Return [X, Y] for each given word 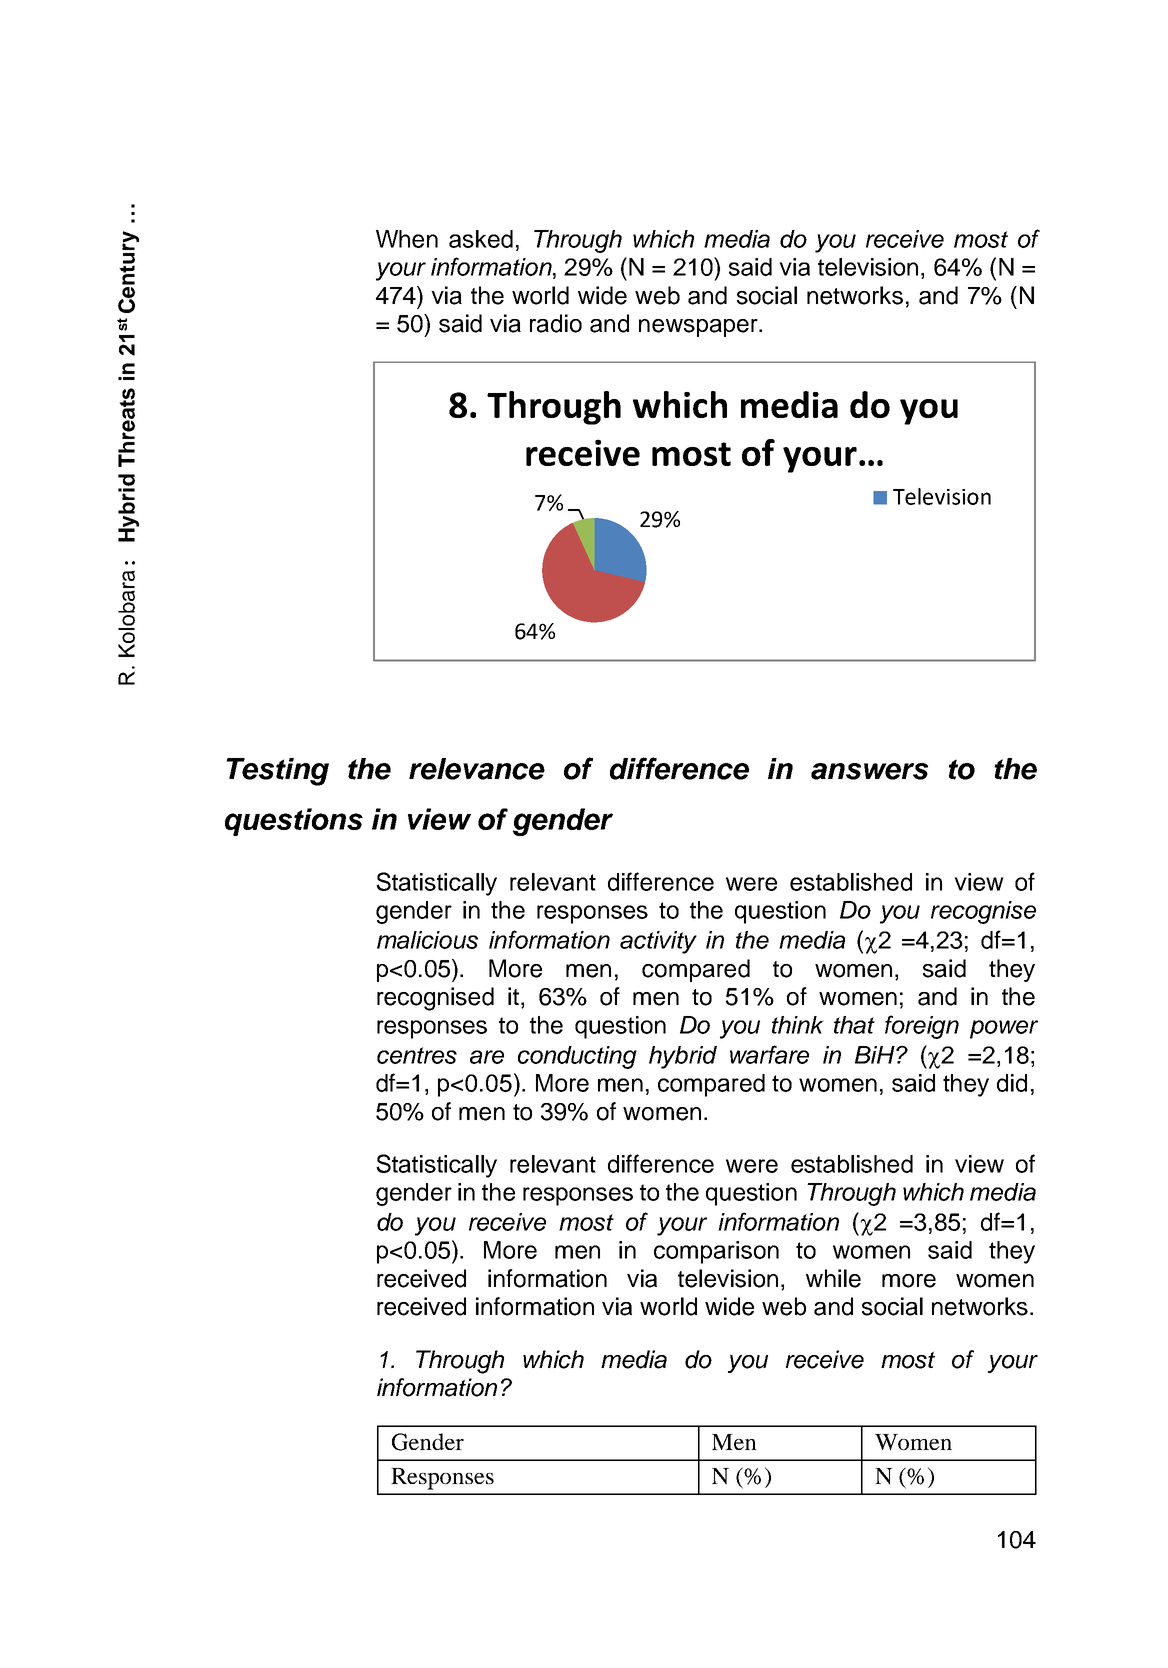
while [833, 1278]
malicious [427, 940]
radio [556, 323]
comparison [716, 1252]
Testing [277, 772]
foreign [922, 1027]
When [407, 239]
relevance [477, 769]
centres [417, 1055]
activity [658, 942]
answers [869, 771]
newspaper [699, 328]
